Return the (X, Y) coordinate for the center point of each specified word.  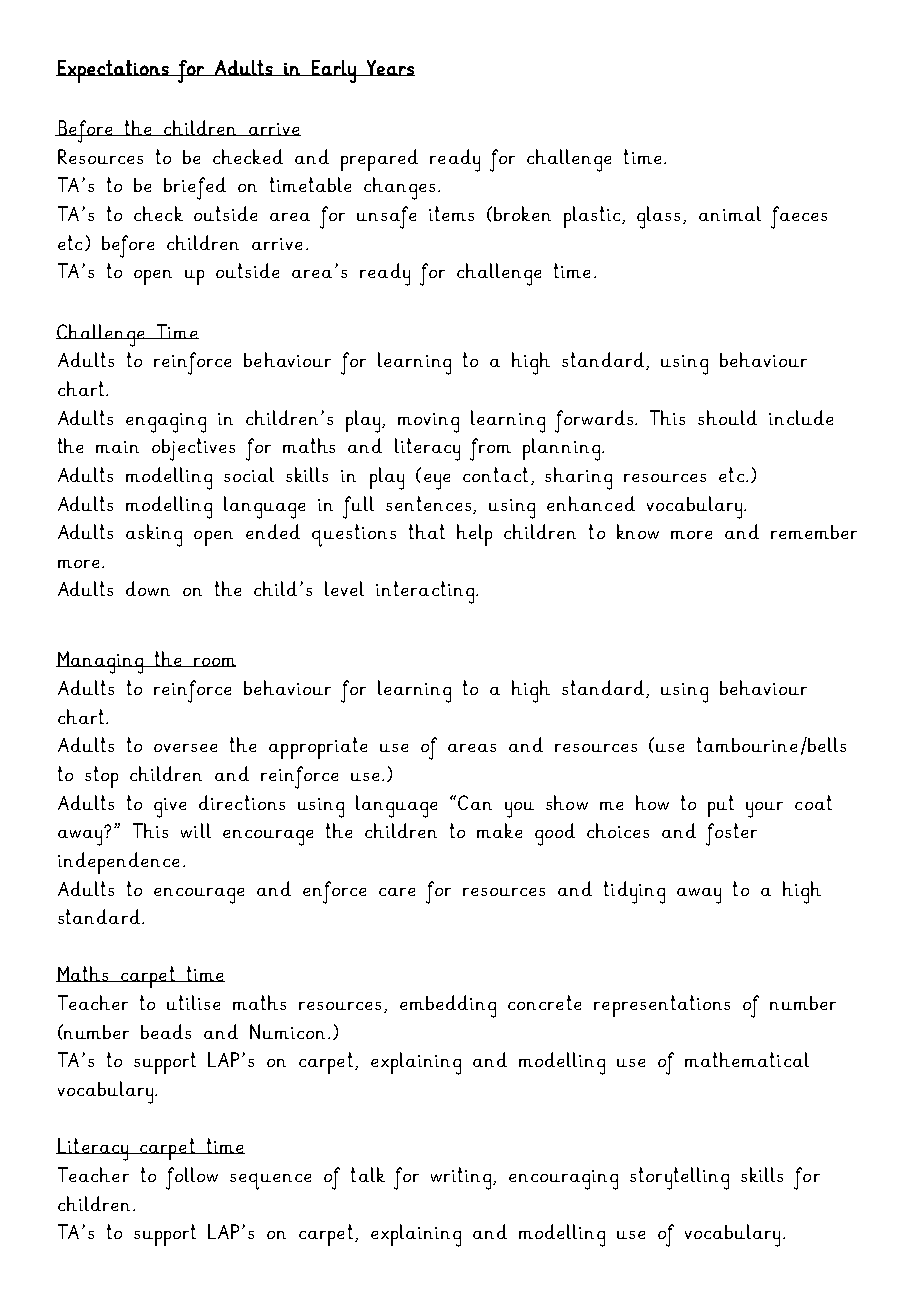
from (490, 449)
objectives (193, 449)
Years (390, 68)
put (721, 806)
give (170, 808)
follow (192, 1178)
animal (730, 213)
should (727, 417)
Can (475, 802)
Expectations (113, 71)
